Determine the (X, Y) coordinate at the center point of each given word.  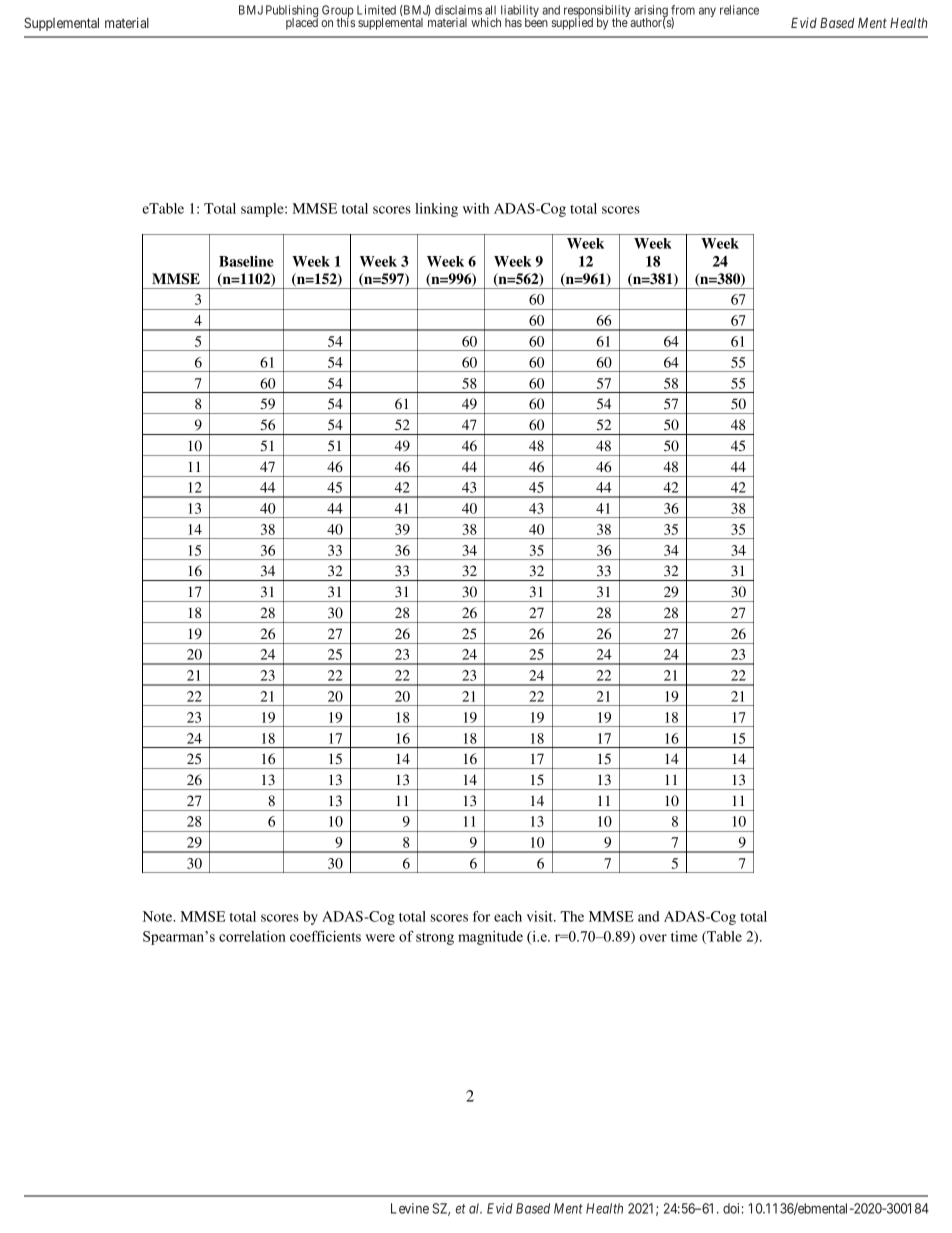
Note (159, 916)
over (653, 938)
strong (435, 939)
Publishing (292, 12)
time (684, 936)
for (481, 916)
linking (436, 210)
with (476, 208)
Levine (410, 1208)
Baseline (246, 261)
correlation (252, 936)
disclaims (458, 10)
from (683, 10)
